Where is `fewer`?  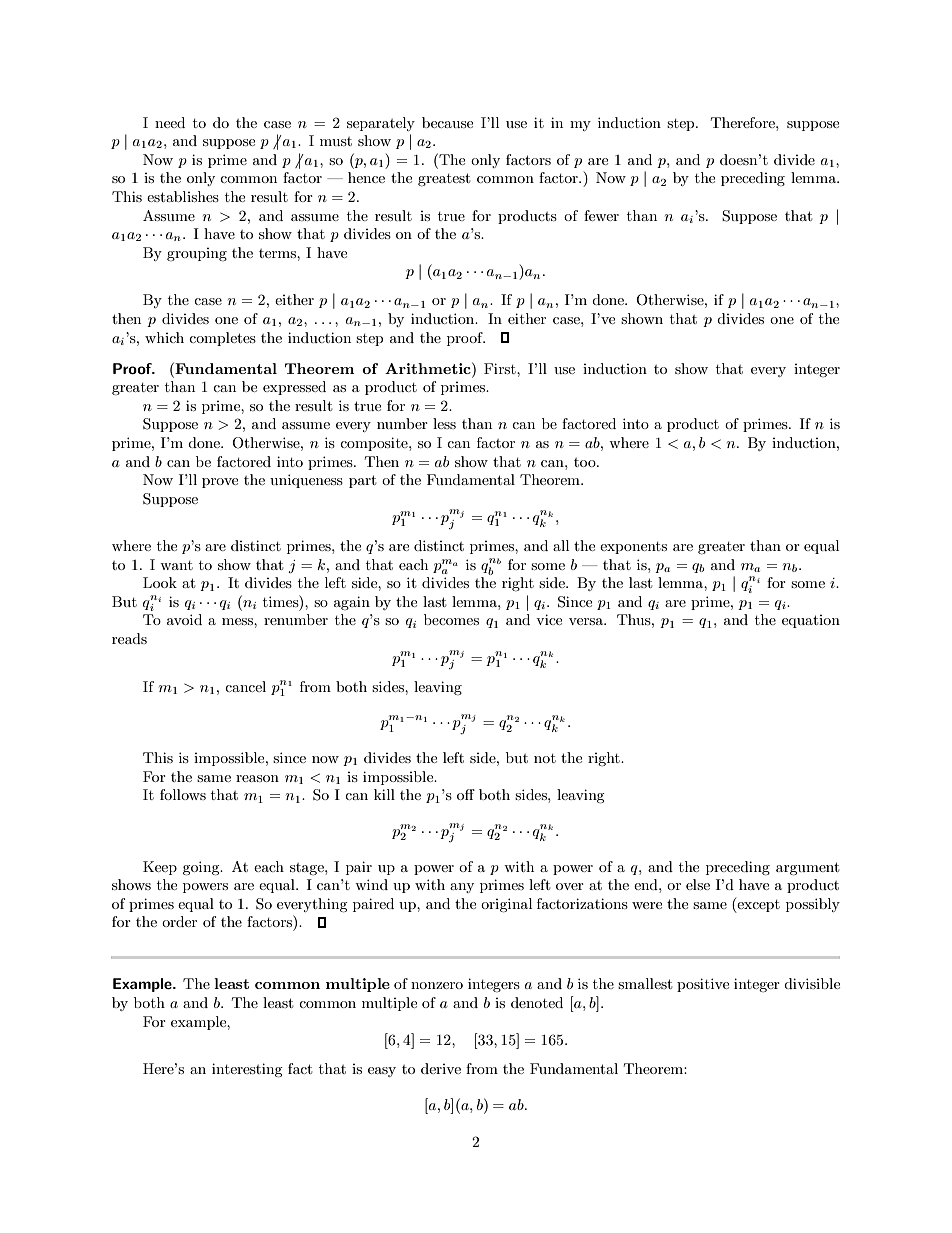
fewer is located at coordinates (601, 215).
